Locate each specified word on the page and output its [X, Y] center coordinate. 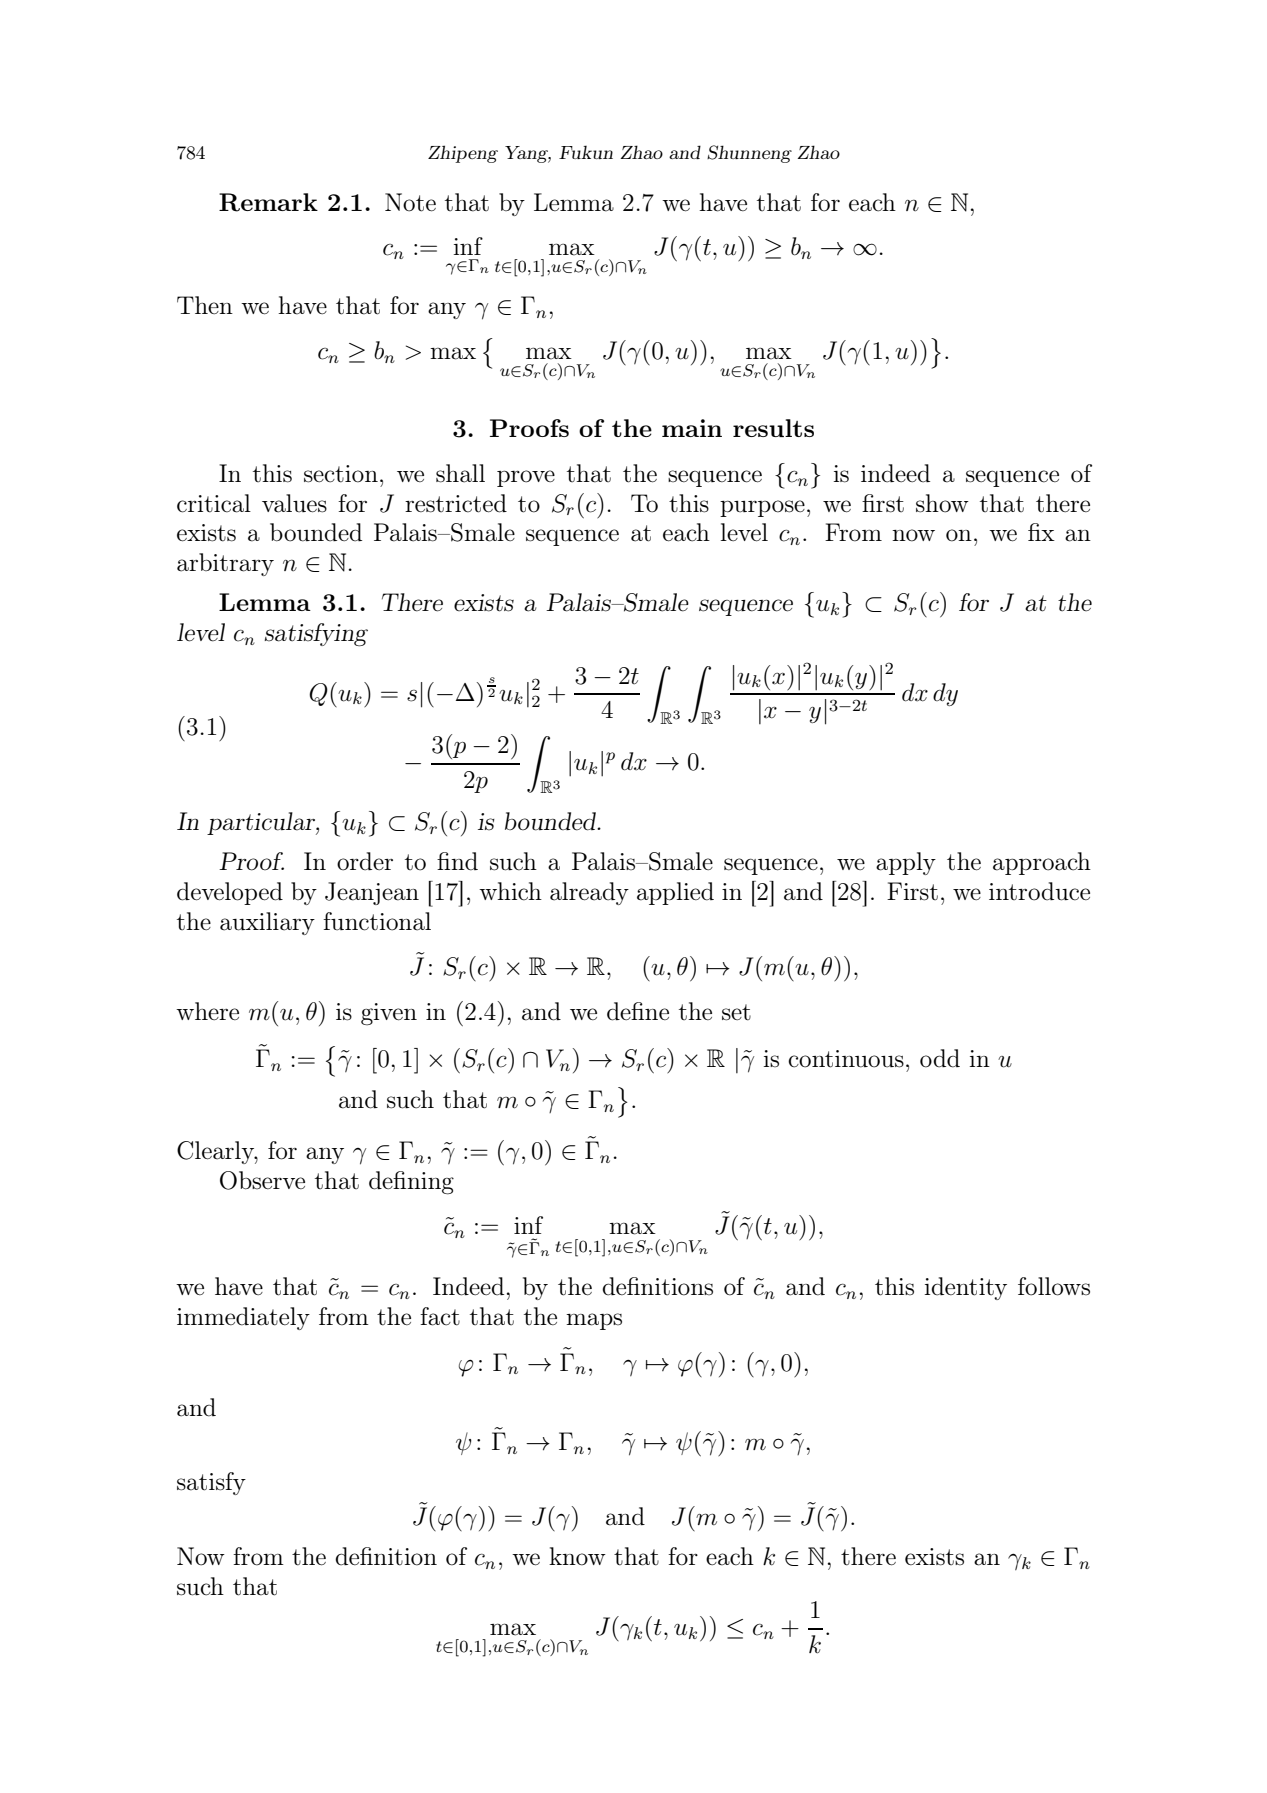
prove [526, 478]
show [942, 503]
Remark [268, 202]
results [773, 428]
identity [966, 1288]
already [589, 893]
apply [906, 863]
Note [410, 202]
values [294, 503]
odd [940, 1058]
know [577, 1556]
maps [594, 1321]
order [365, 861]
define [638, 1011]
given [389, 1014]
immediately [243, 1318]
